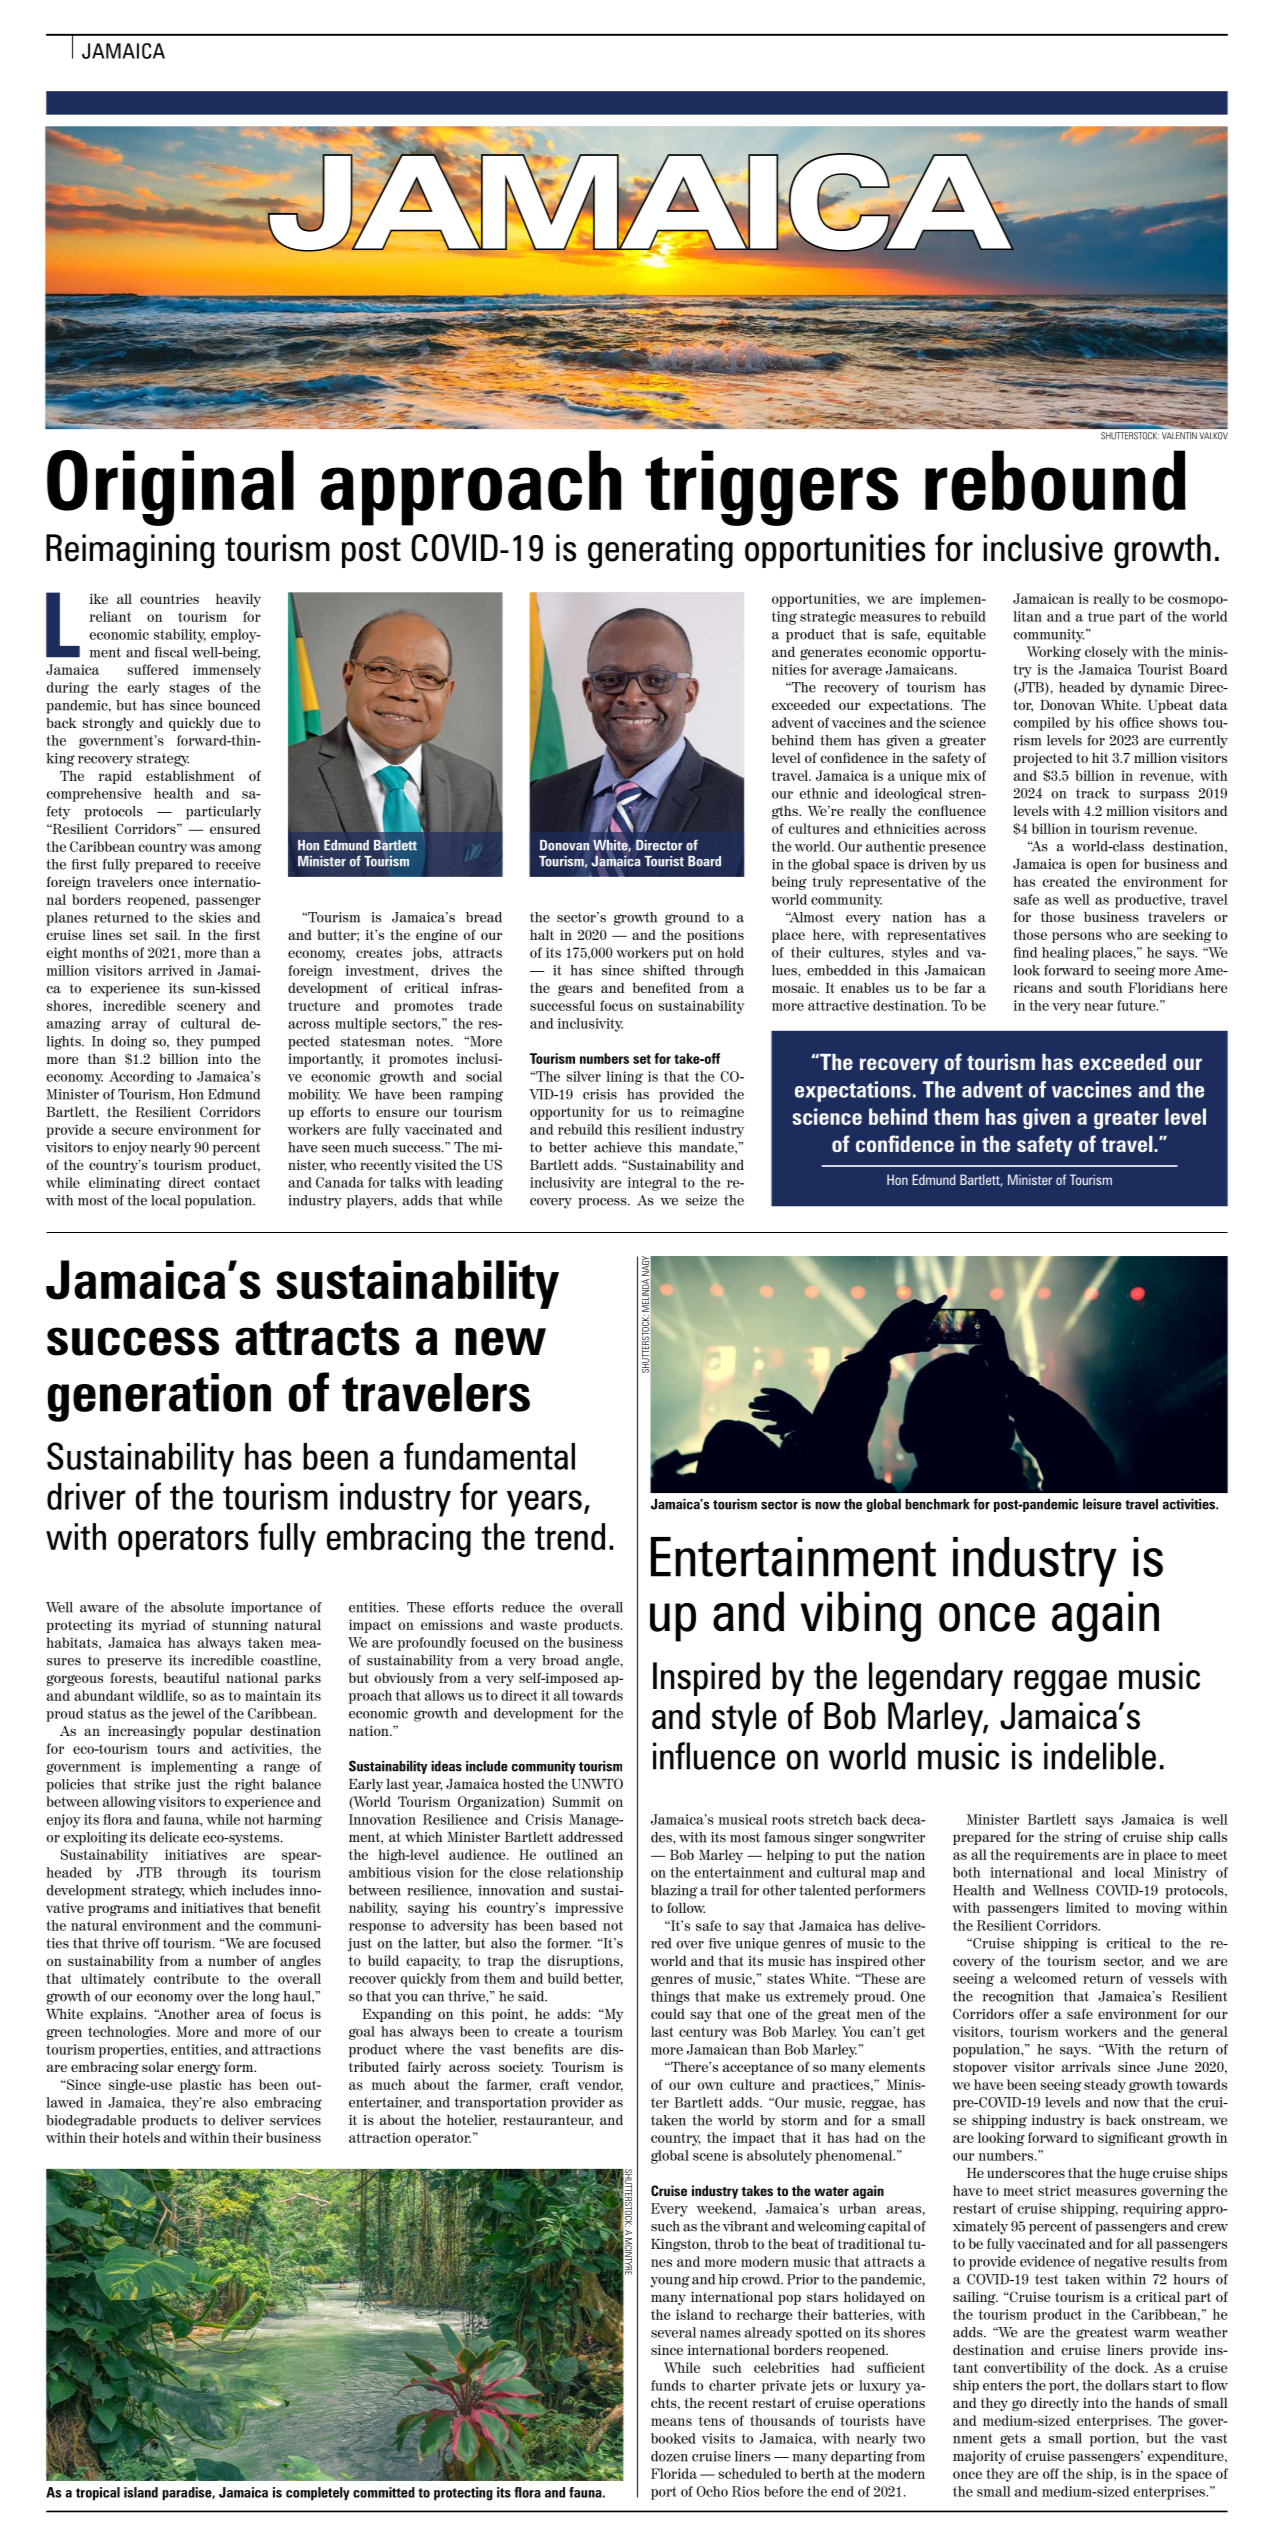  I want to click on Original, so click(170, 488).
